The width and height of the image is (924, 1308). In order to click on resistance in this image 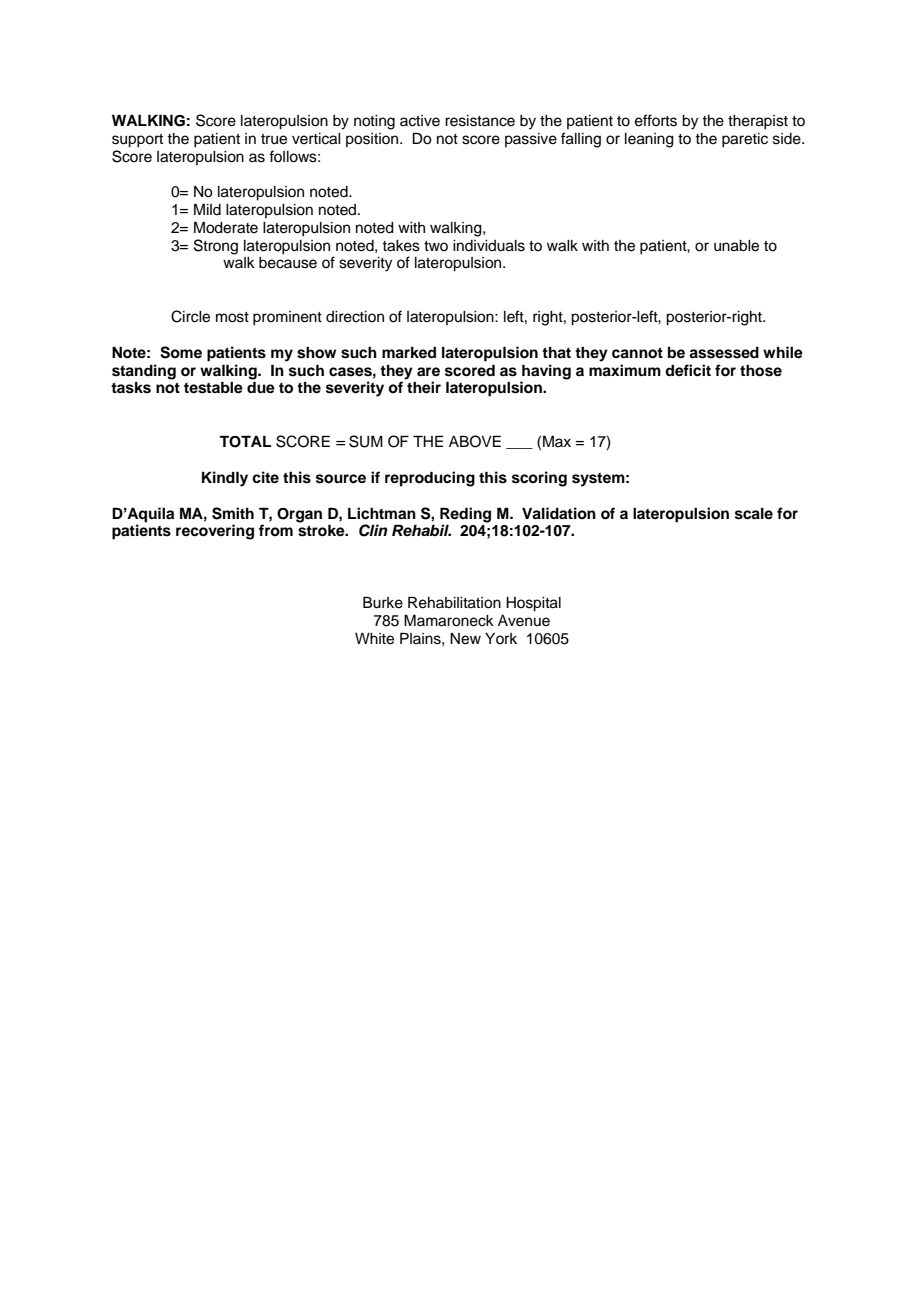, I will do `click(480, 121)`.
